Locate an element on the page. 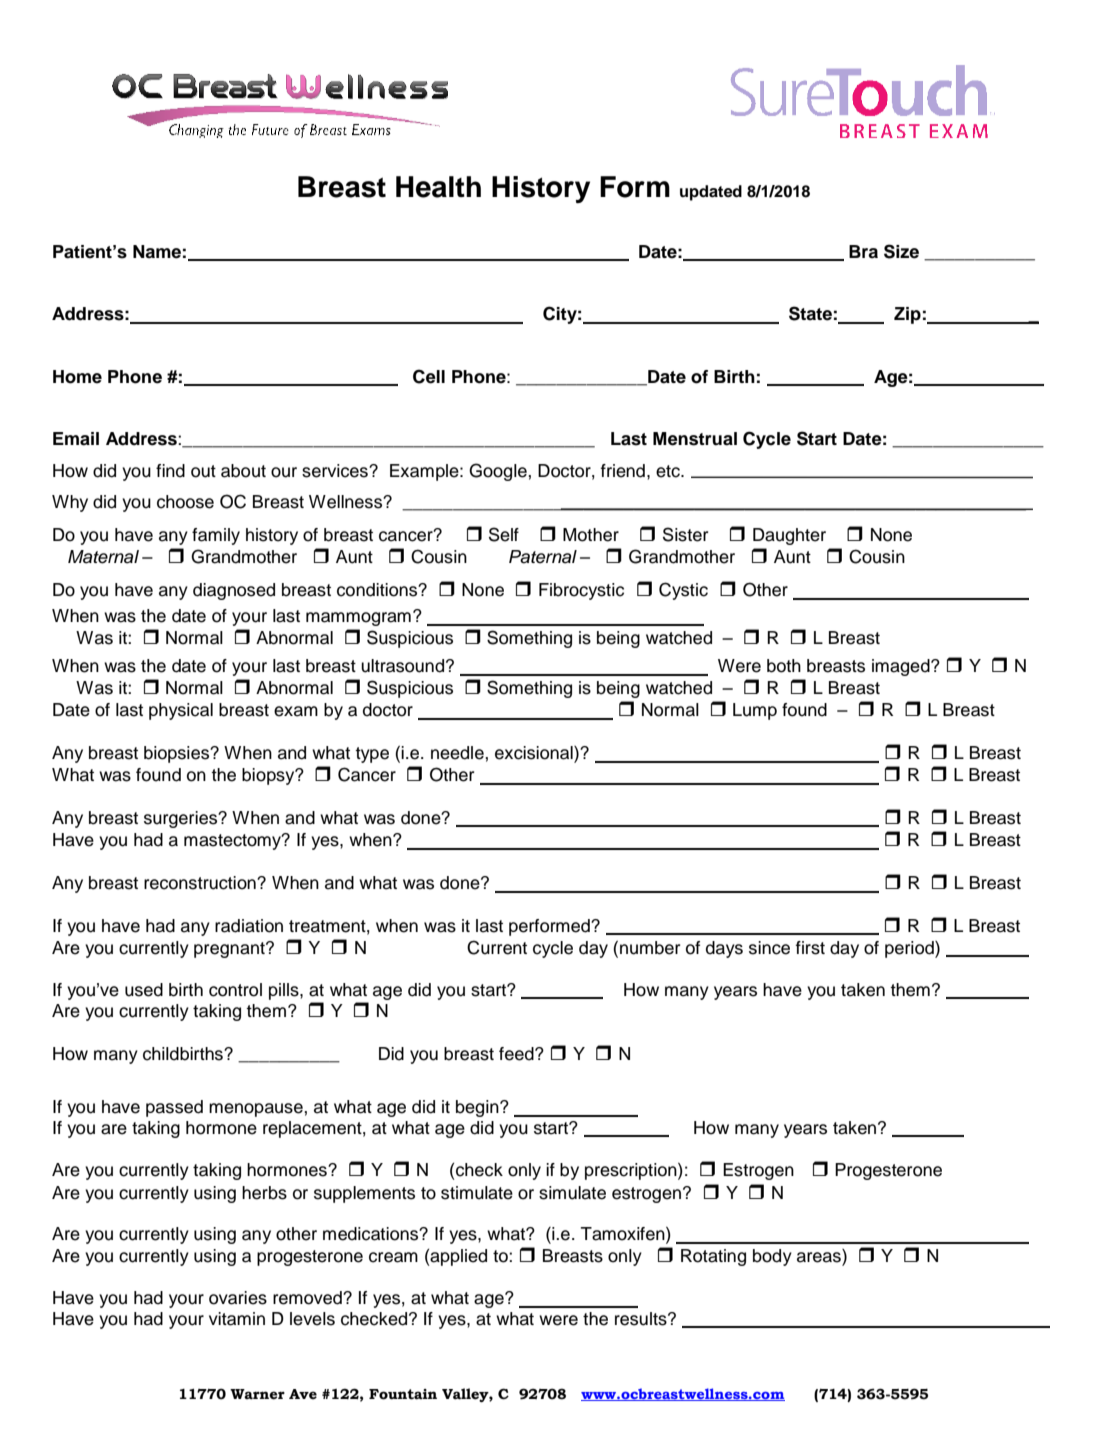 The height and width of the image is (1432, 1107). Self is located at coordinates (504, 534).
